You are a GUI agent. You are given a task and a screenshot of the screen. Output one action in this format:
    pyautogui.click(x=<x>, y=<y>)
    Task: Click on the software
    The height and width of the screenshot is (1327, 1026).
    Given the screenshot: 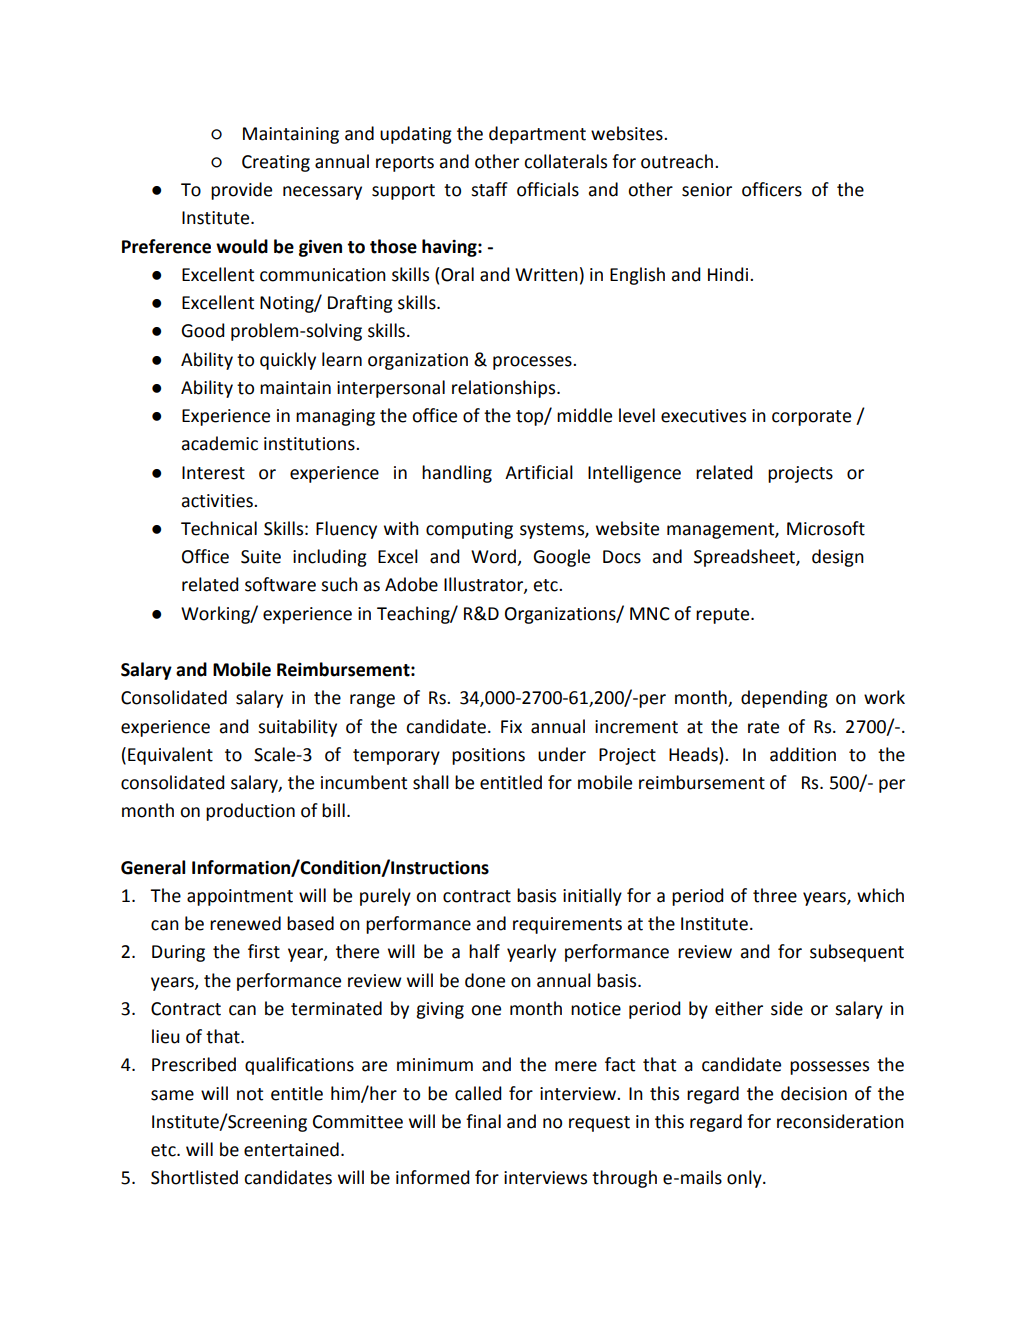 What is the action you would take?
    pyautogui.click(x=280, y=584)
